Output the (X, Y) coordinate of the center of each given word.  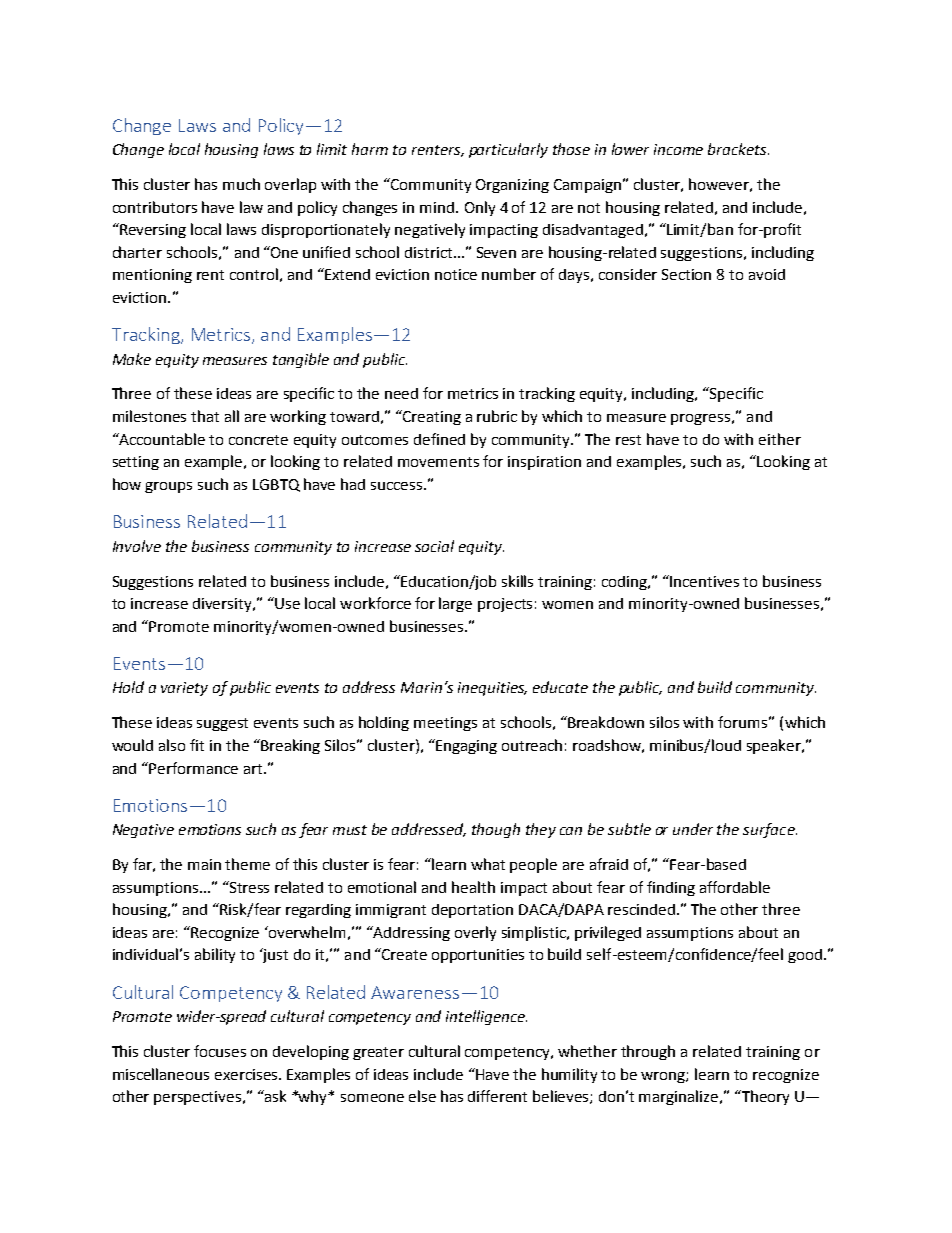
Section (686, 274)
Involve (137, 546)
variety (184, 689)
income (678, 149)
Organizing (512, 186)
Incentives (704, 581)
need (401, 393)
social (434, 546)
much (241, 184)
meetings (445, 724)
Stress (248, 887)
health (473, 887)
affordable (735, 887)
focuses (220, 1051)
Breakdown (605, 722)
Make (132, 359)
